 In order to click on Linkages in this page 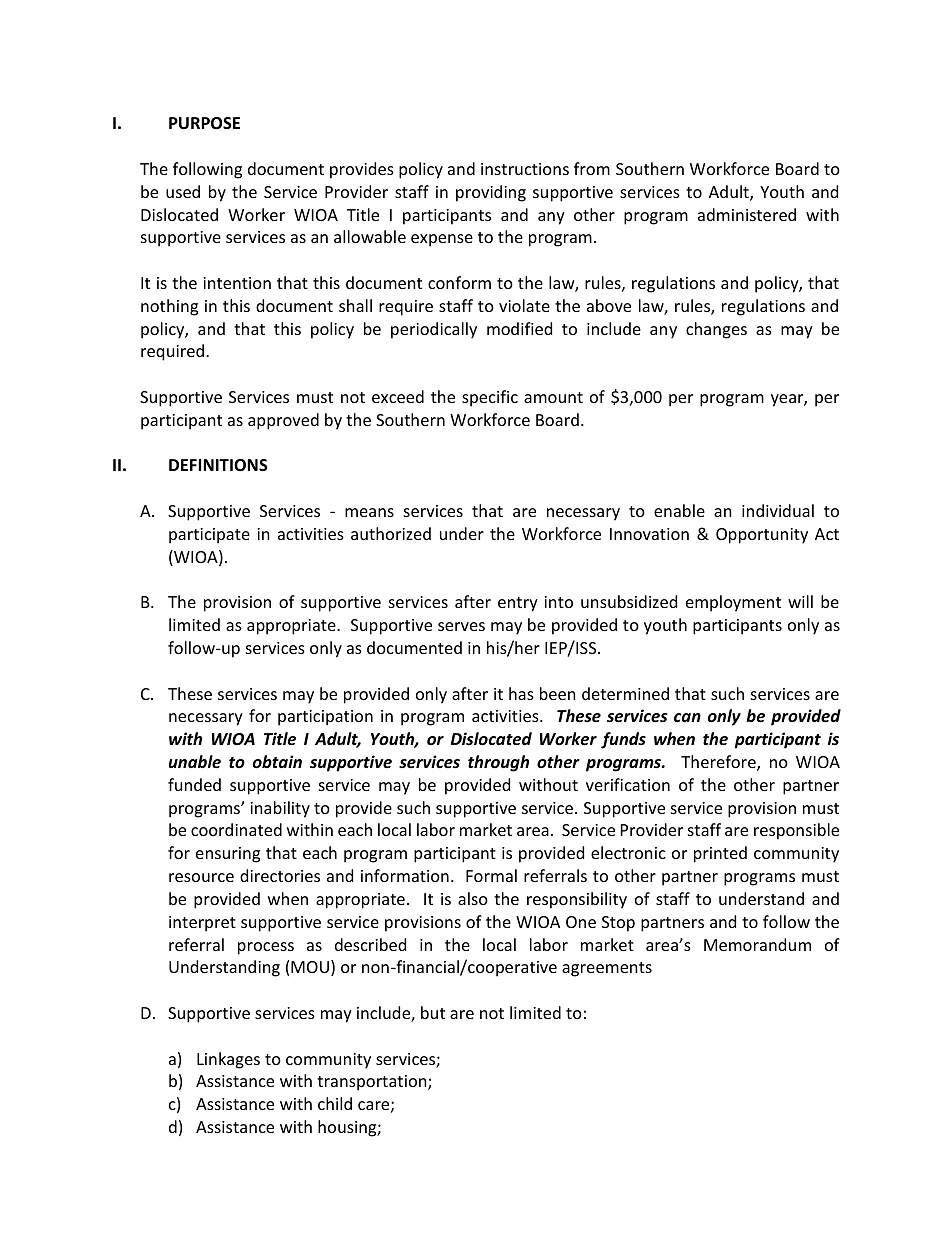, I will do `click(228, 1060)`.
